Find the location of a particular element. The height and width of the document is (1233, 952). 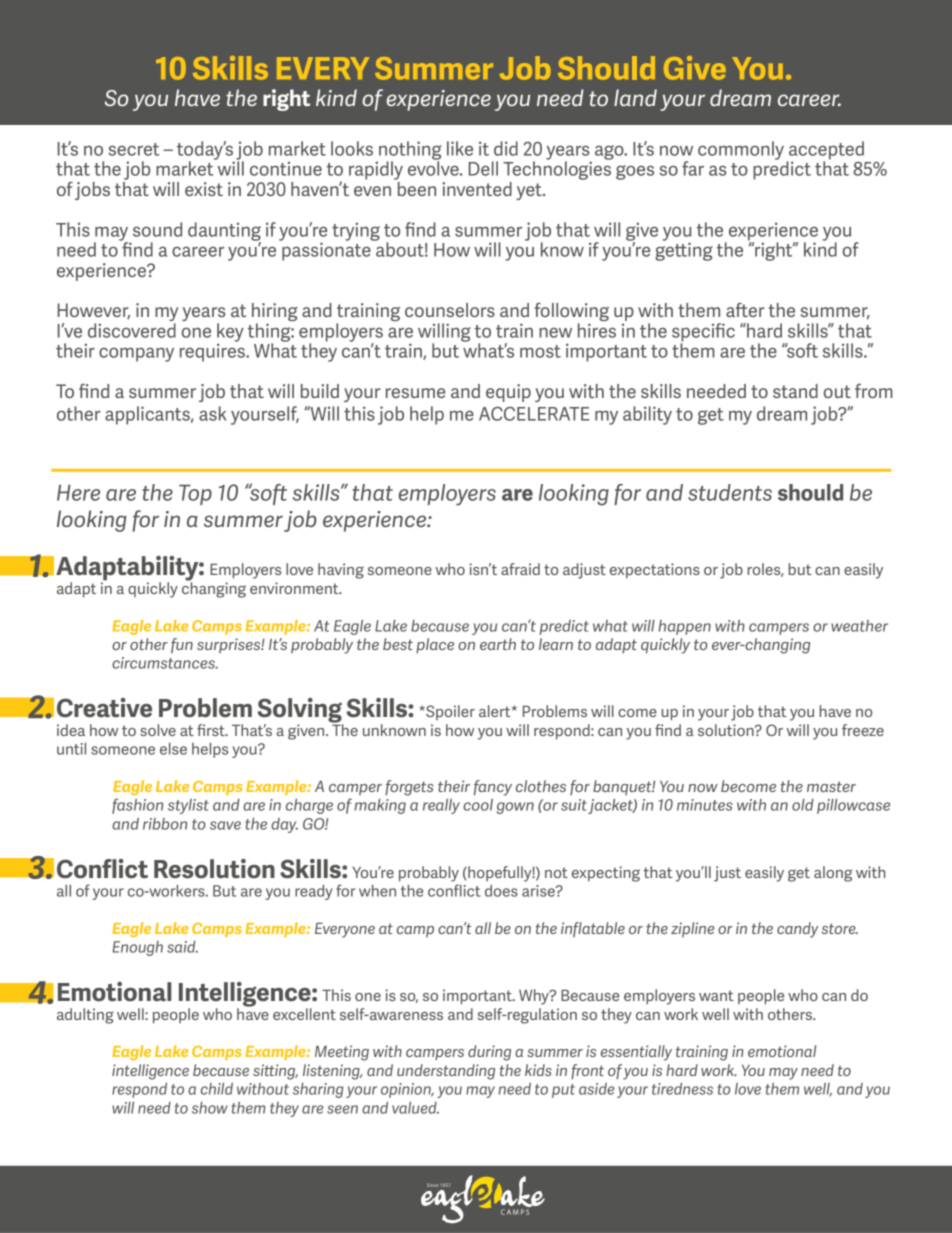

weather is located at coordinates (859, 626).
